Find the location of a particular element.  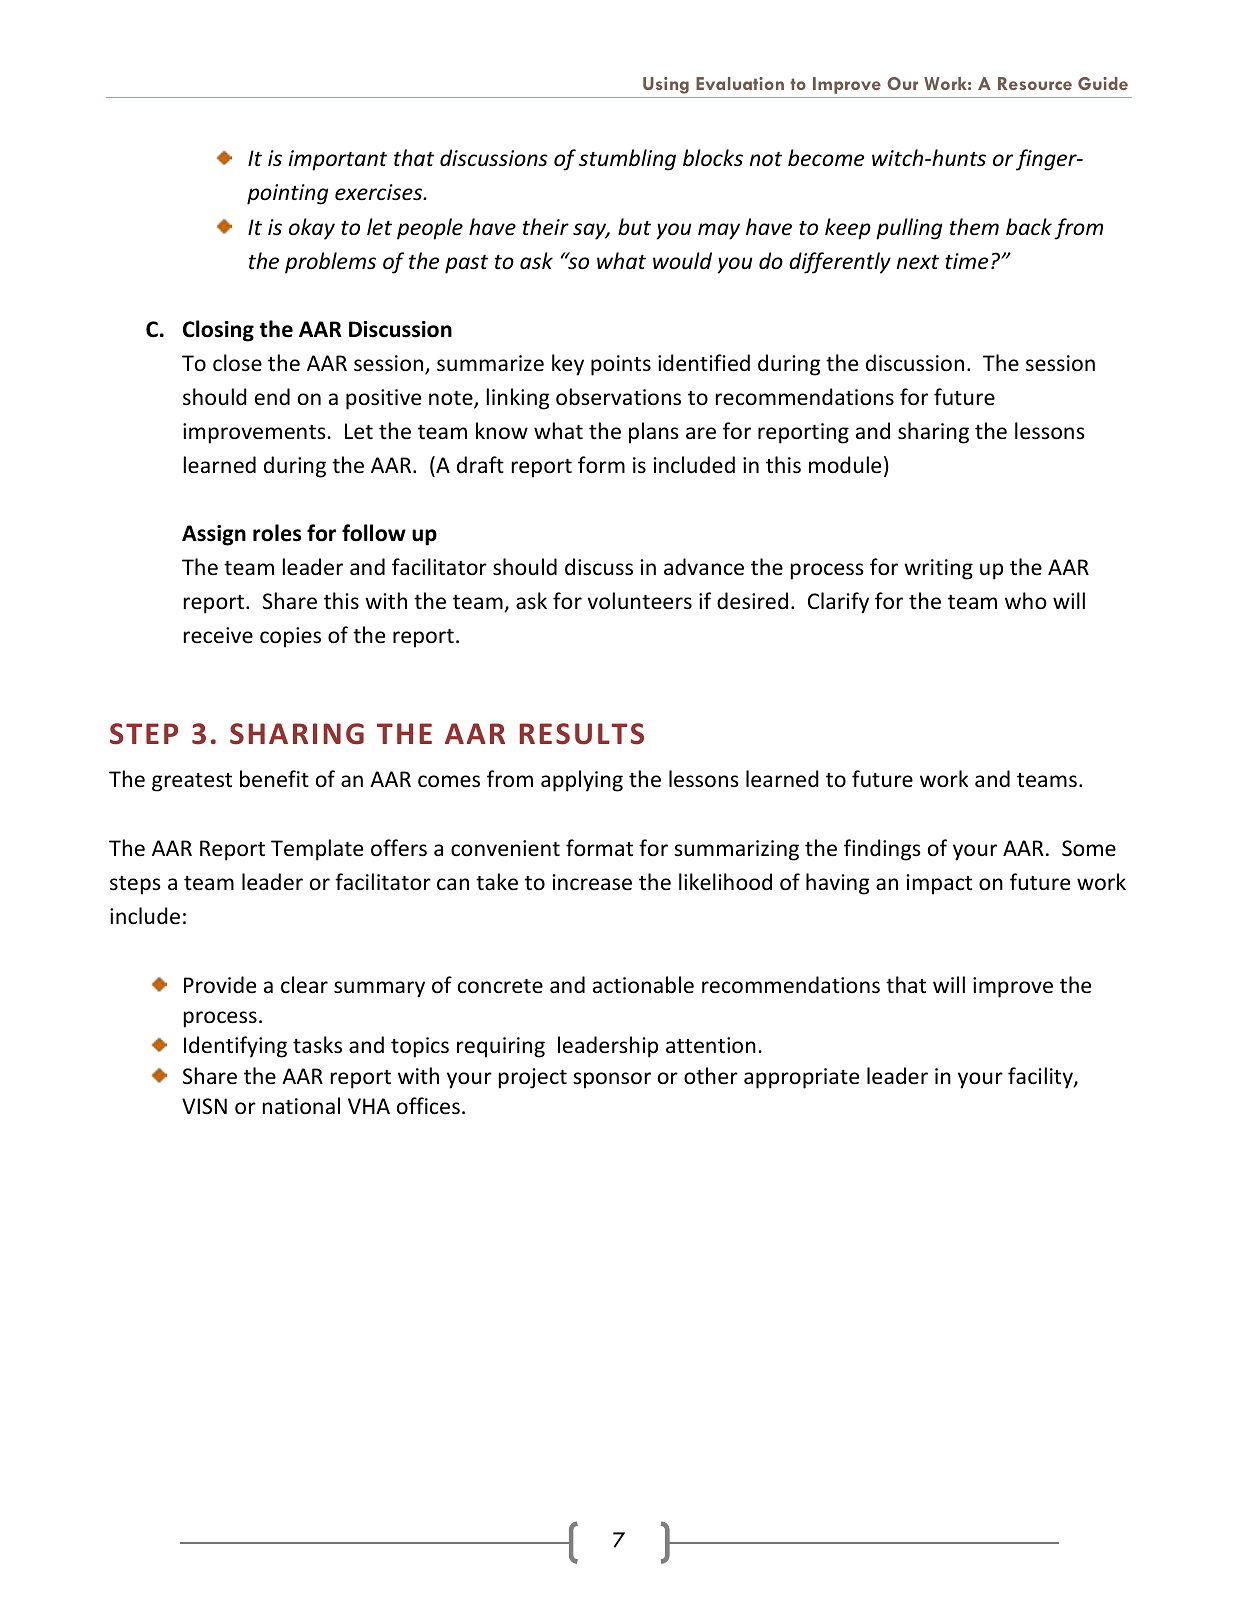

benefit is located at coordinates (274, 779).
